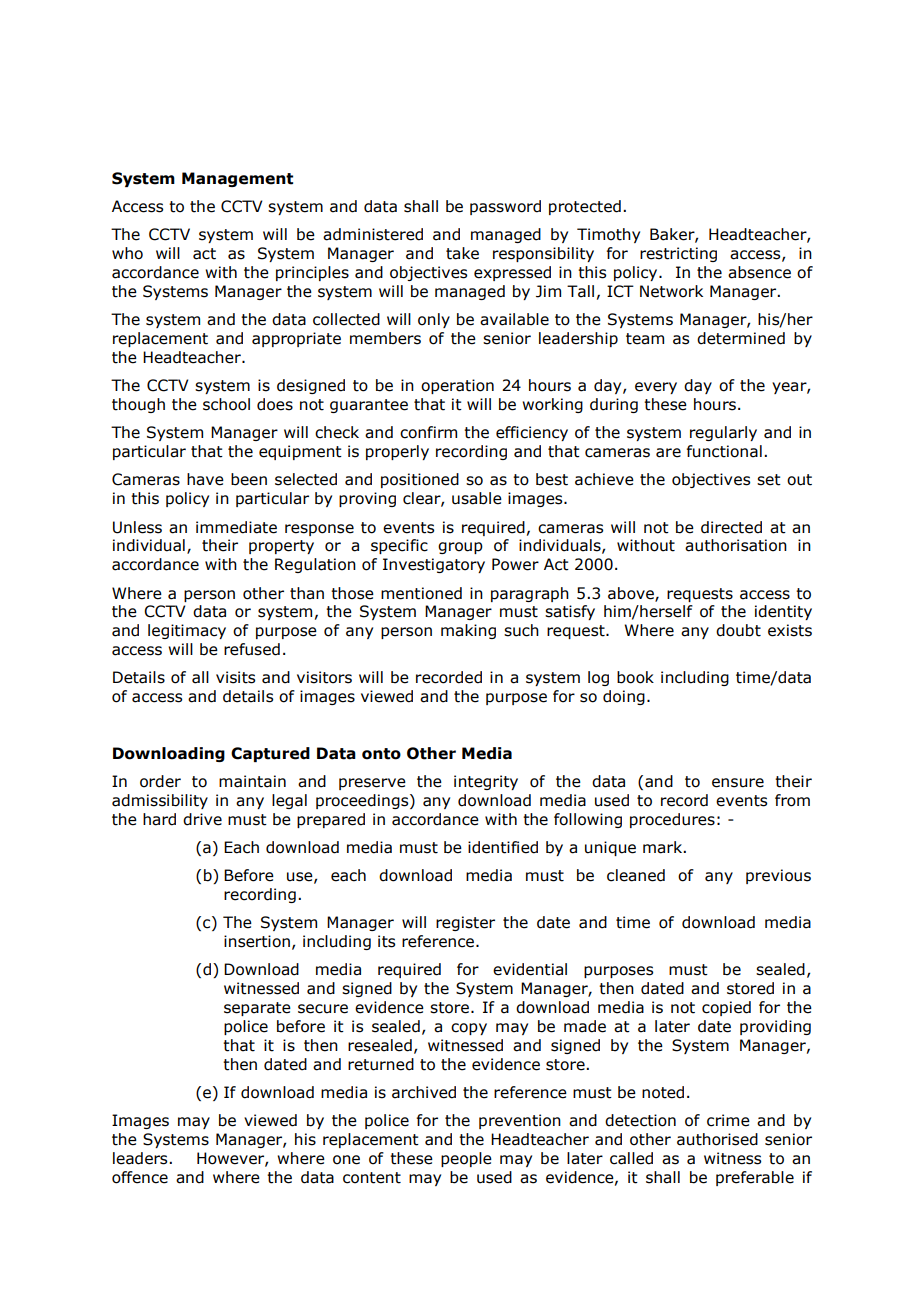  What do you see at coordinates (140, 1177) in the image?
I see `offence` at bounding box center [140, 1177].
